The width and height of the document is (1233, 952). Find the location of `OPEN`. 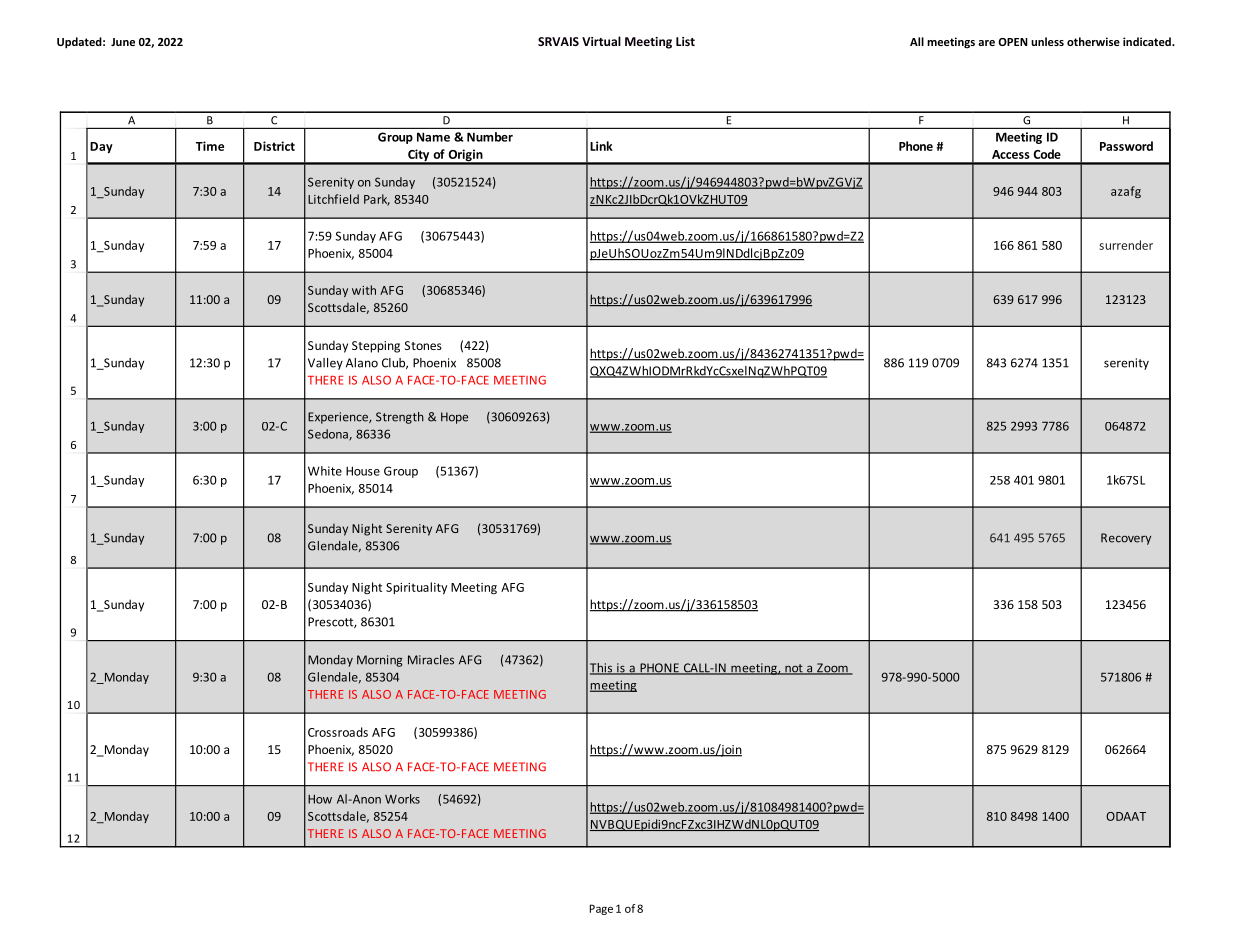

OPEN is located at coordinates (1013, 42).
